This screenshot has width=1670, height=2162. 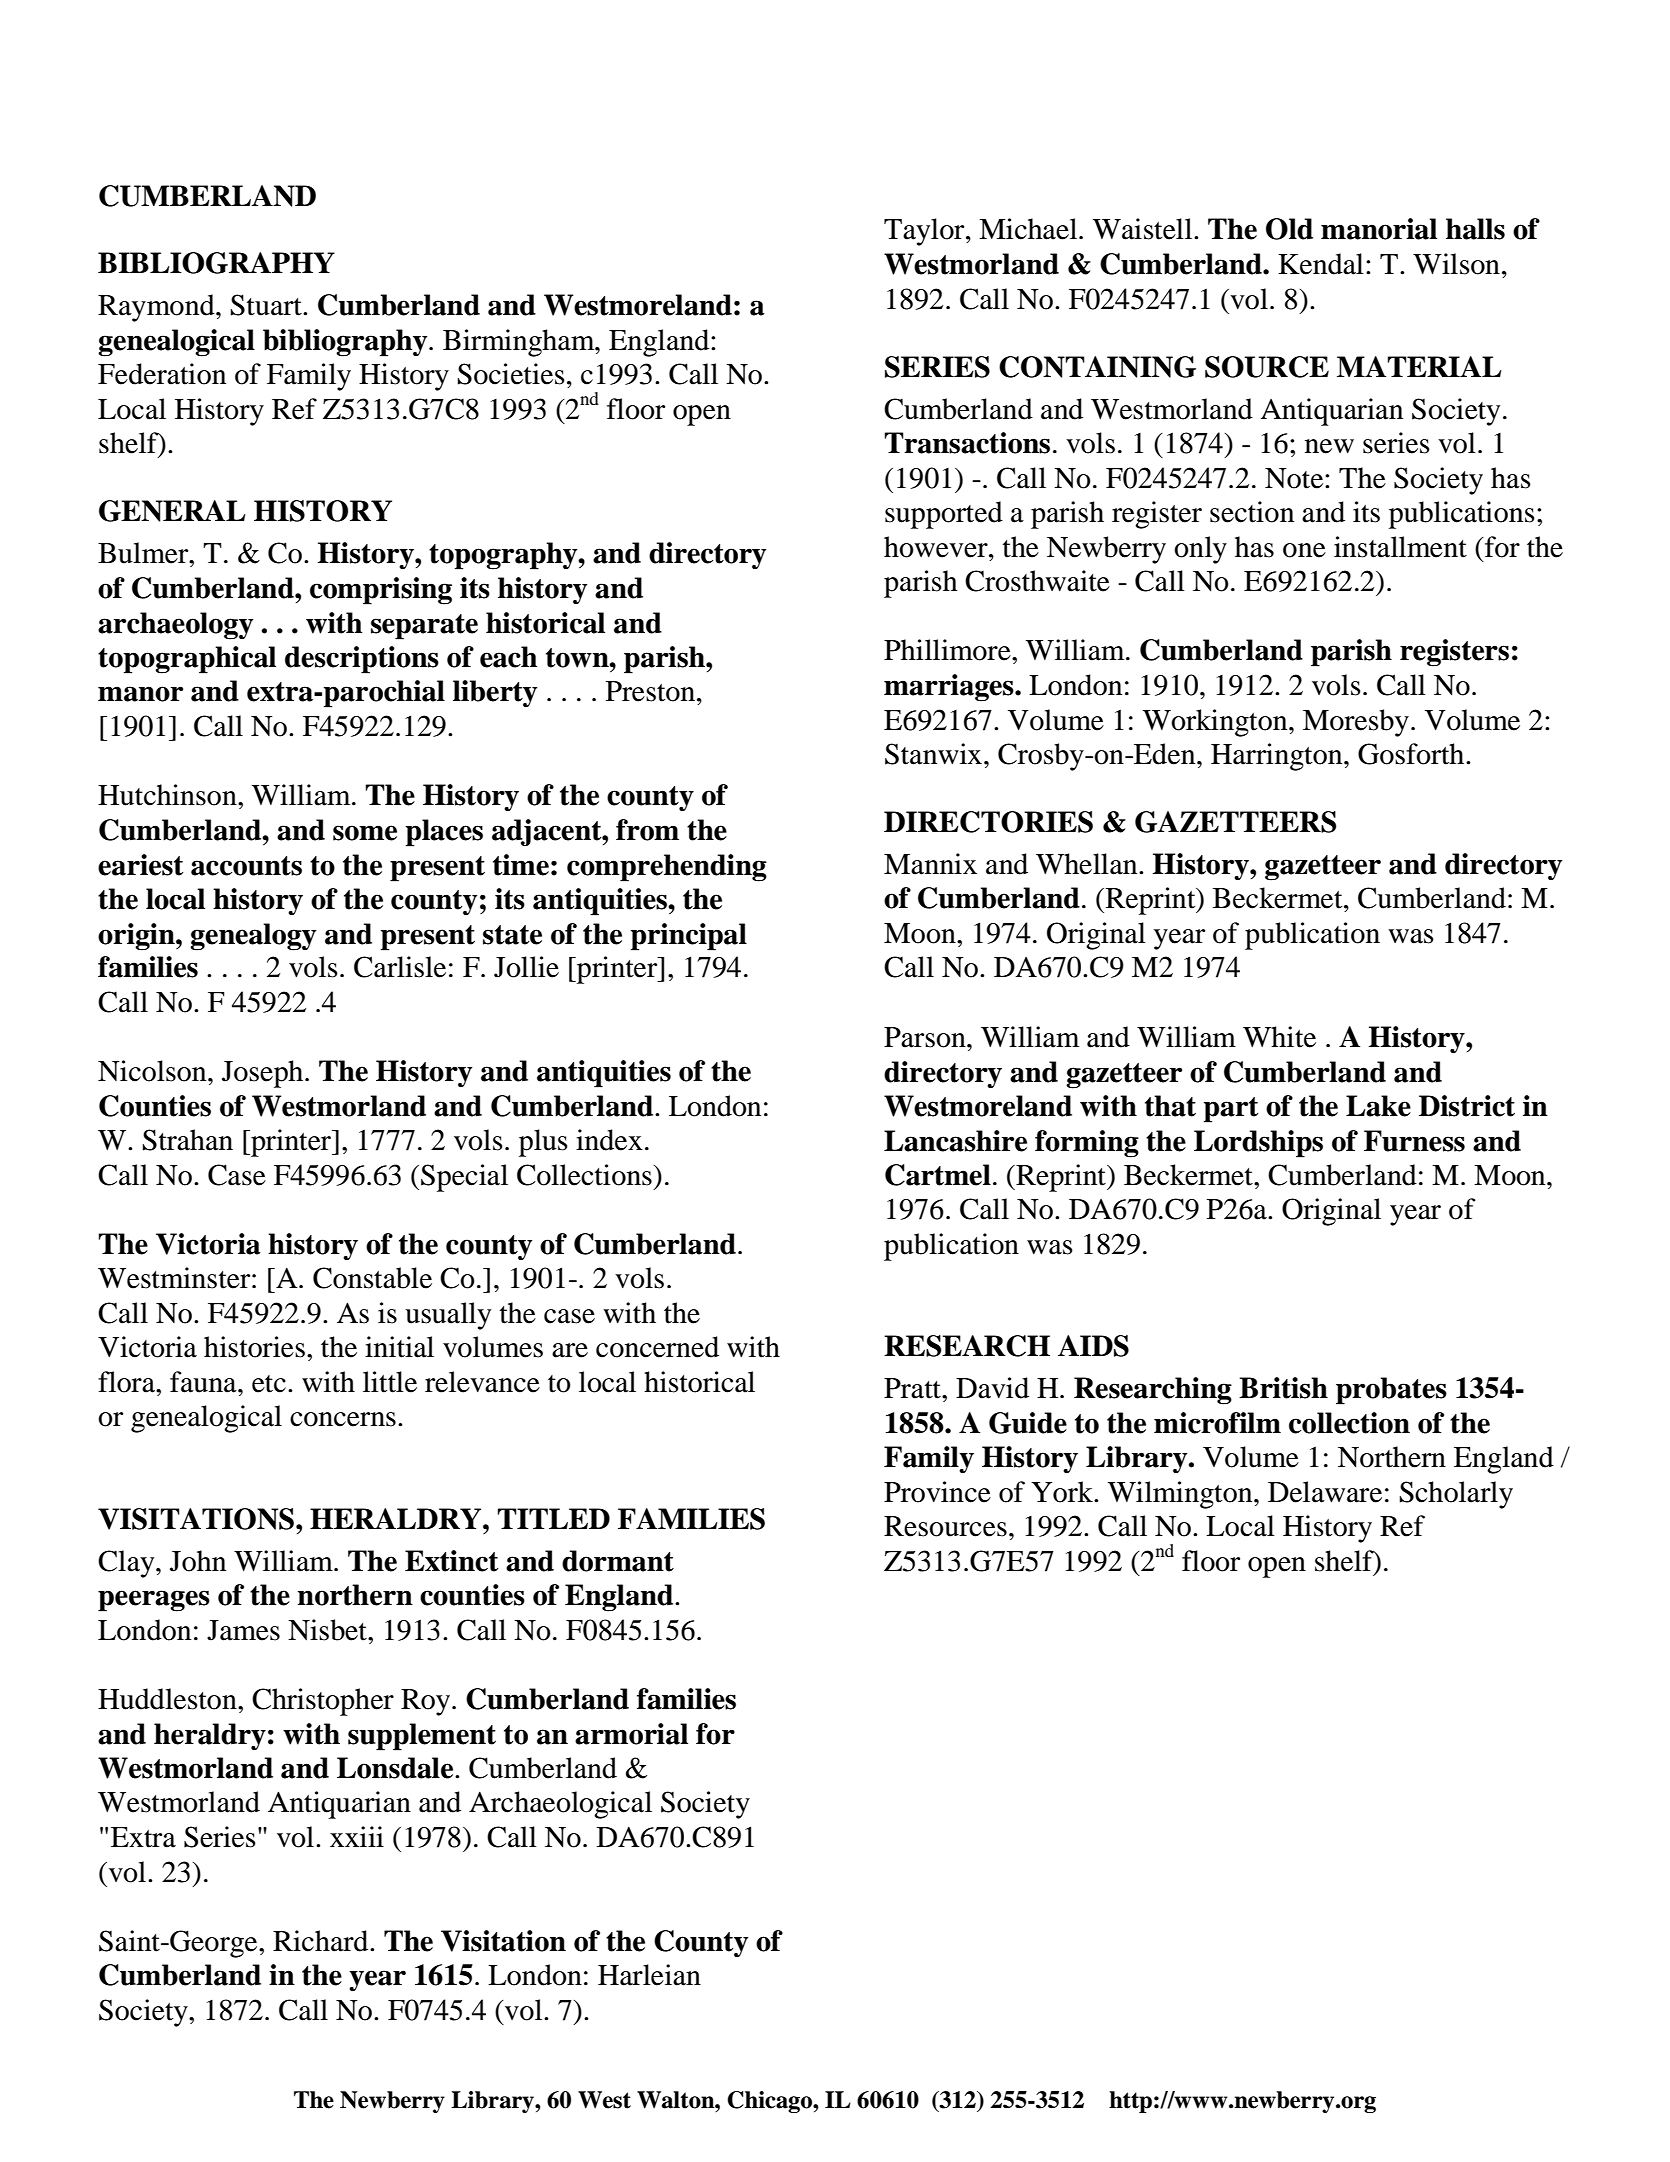 I want to click on Stuart, so click(x=267, y=305).
